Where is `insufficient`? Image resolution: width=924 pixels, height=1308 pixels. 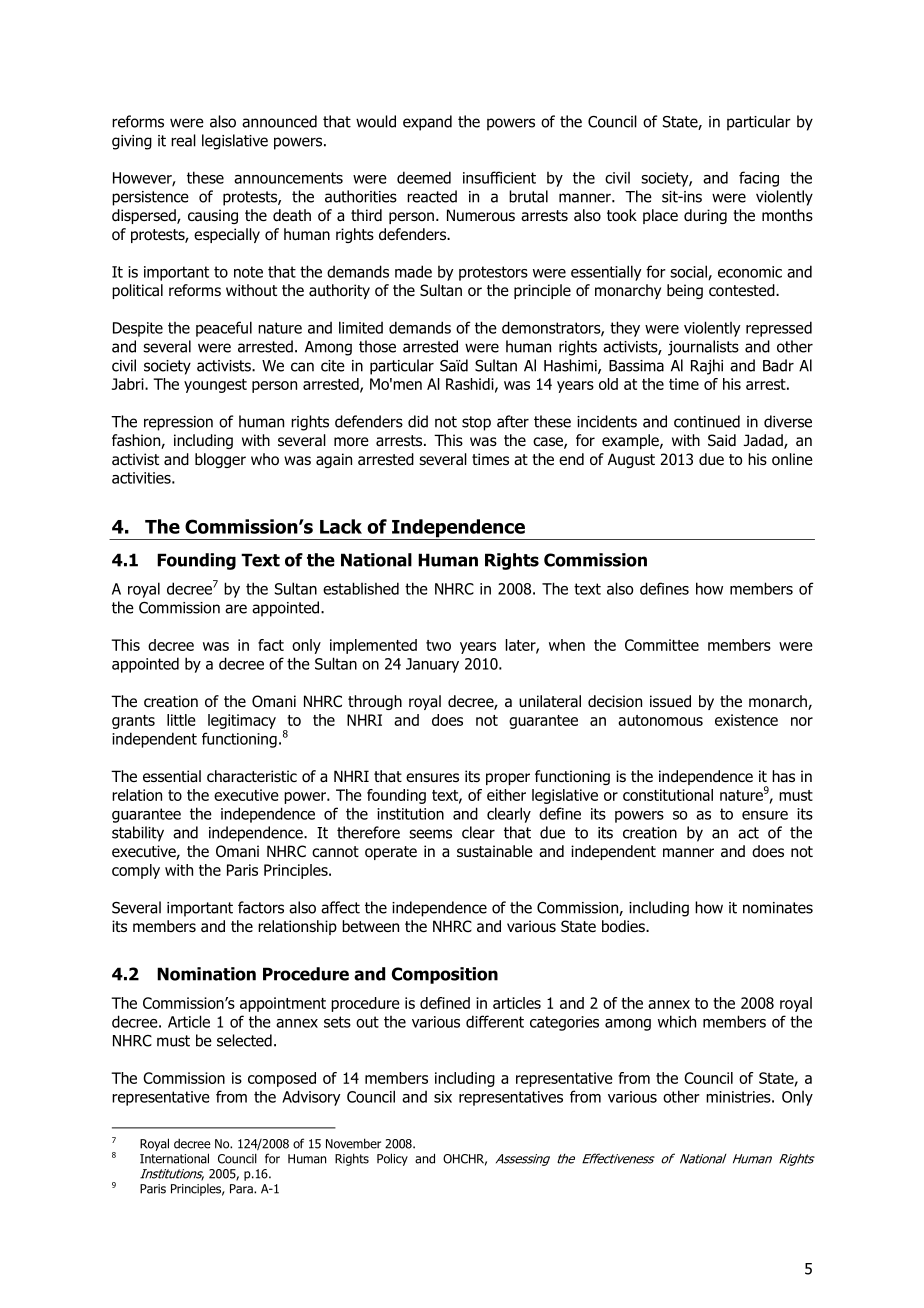 insufficient is located at coordinates (499, 177).
